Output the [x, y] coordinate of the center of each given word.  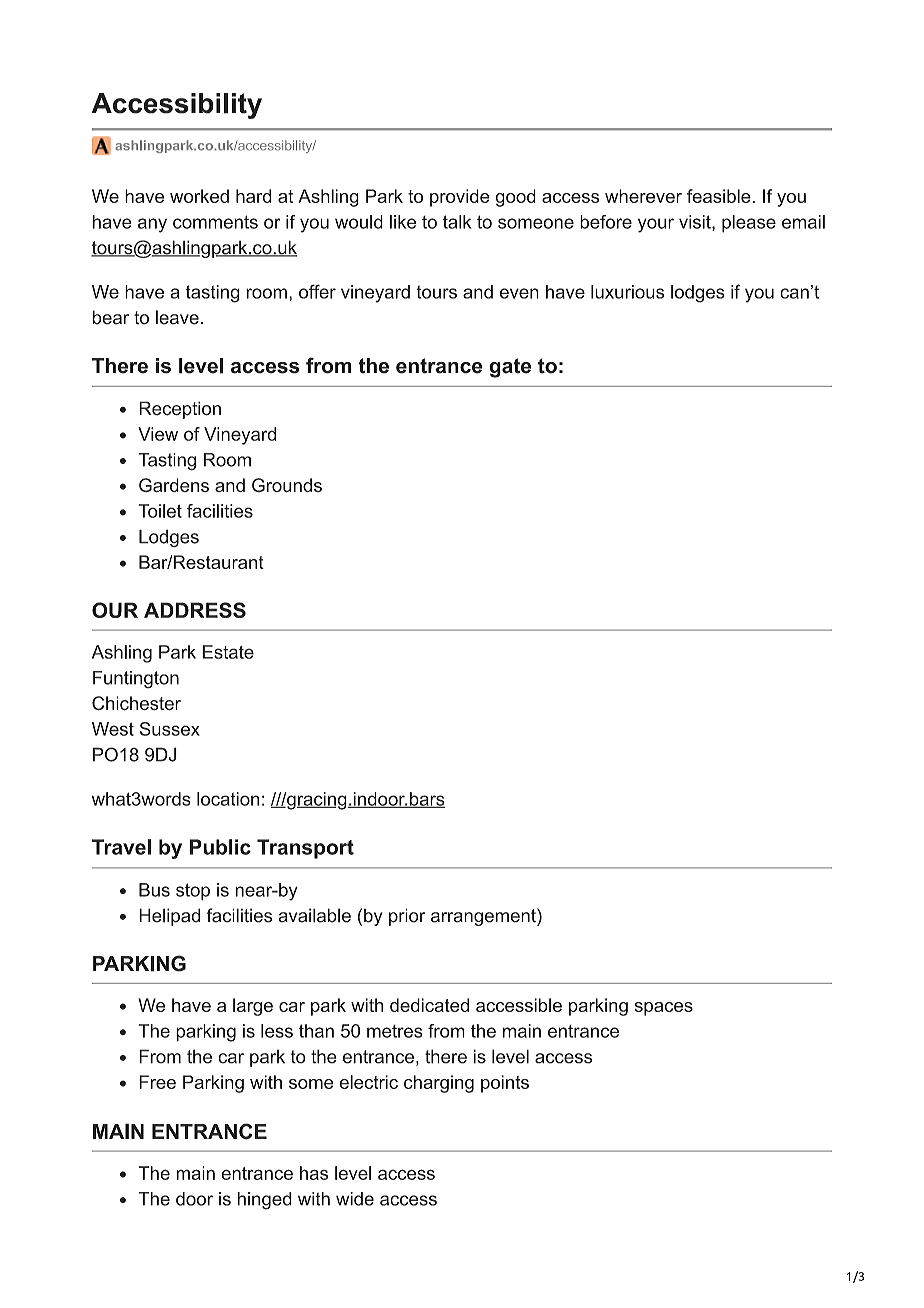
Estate [228, 652]
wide [355, 1199]
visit [696, 223]
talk [457, 222]
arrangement [484, 917]
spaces [664, 1009]
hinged [264, 1201]
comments [215, 222]
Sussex [170, 729]
